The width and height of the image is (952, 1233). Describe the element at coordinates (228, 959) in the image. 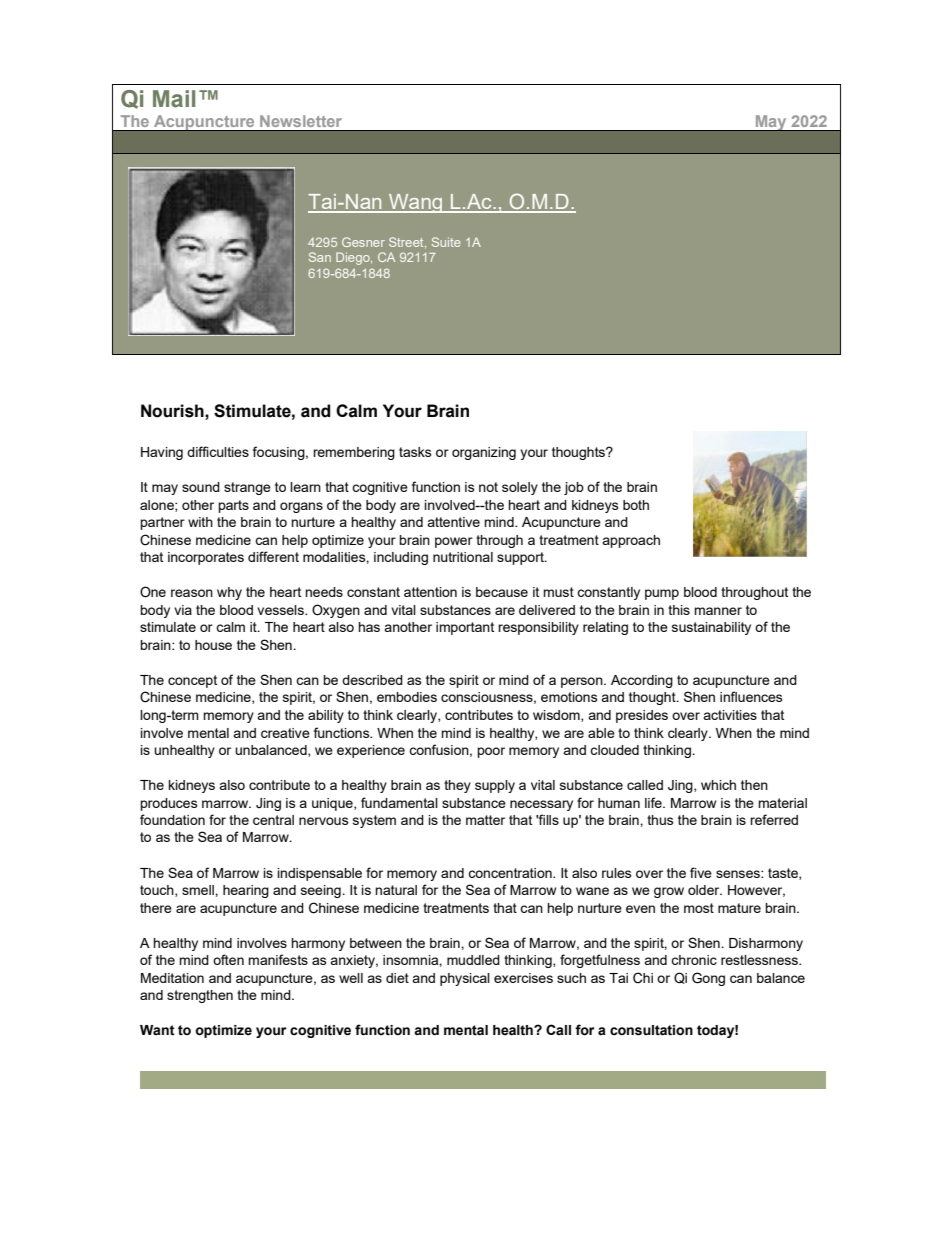

I see `often` at that location.
